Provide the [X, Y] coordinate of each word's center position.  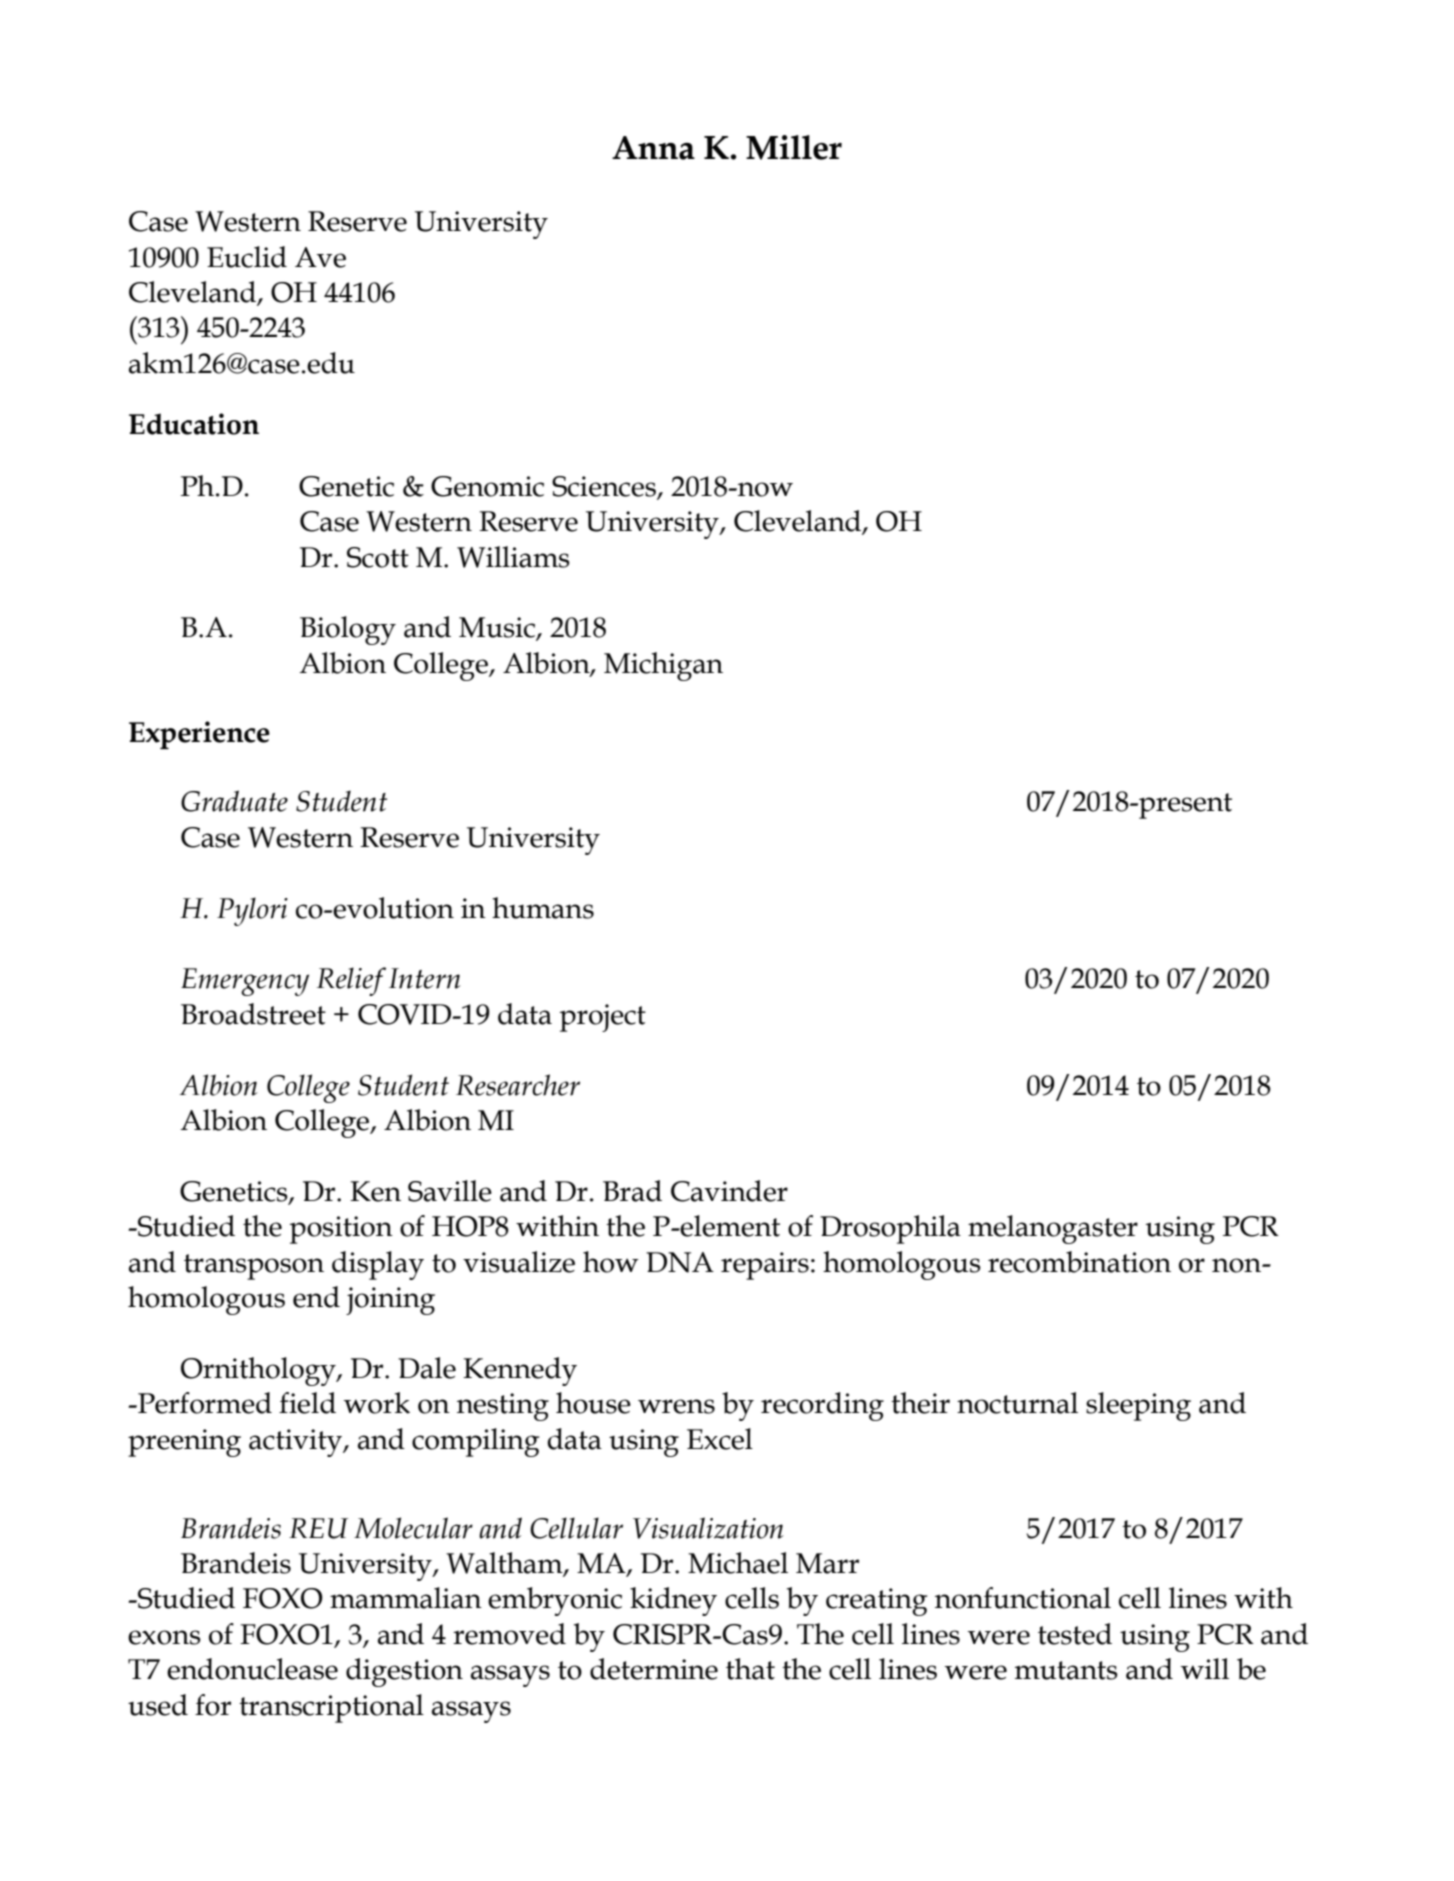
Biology [348, 630]
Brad [632, 1191]
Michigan [663, 666]
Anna [653, 148]
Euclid [247, 257]
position [341, 1230]
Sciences [604, 486]
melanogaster [1053, 1229]
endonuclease [252, 1669]
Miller [794, 147]
